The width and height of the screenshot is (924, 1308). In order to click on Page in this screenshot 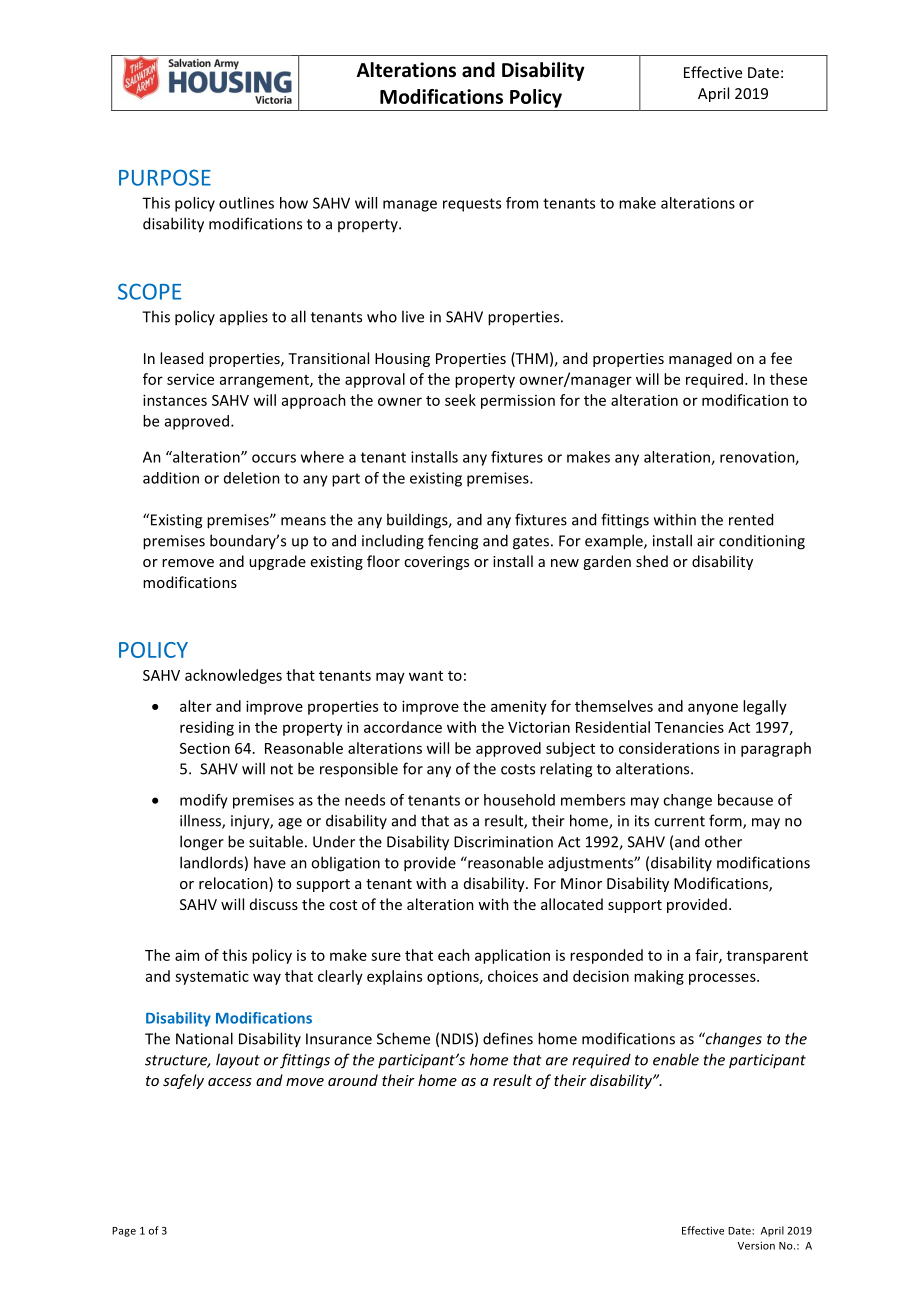, I will do `click(124, 1232)`.
